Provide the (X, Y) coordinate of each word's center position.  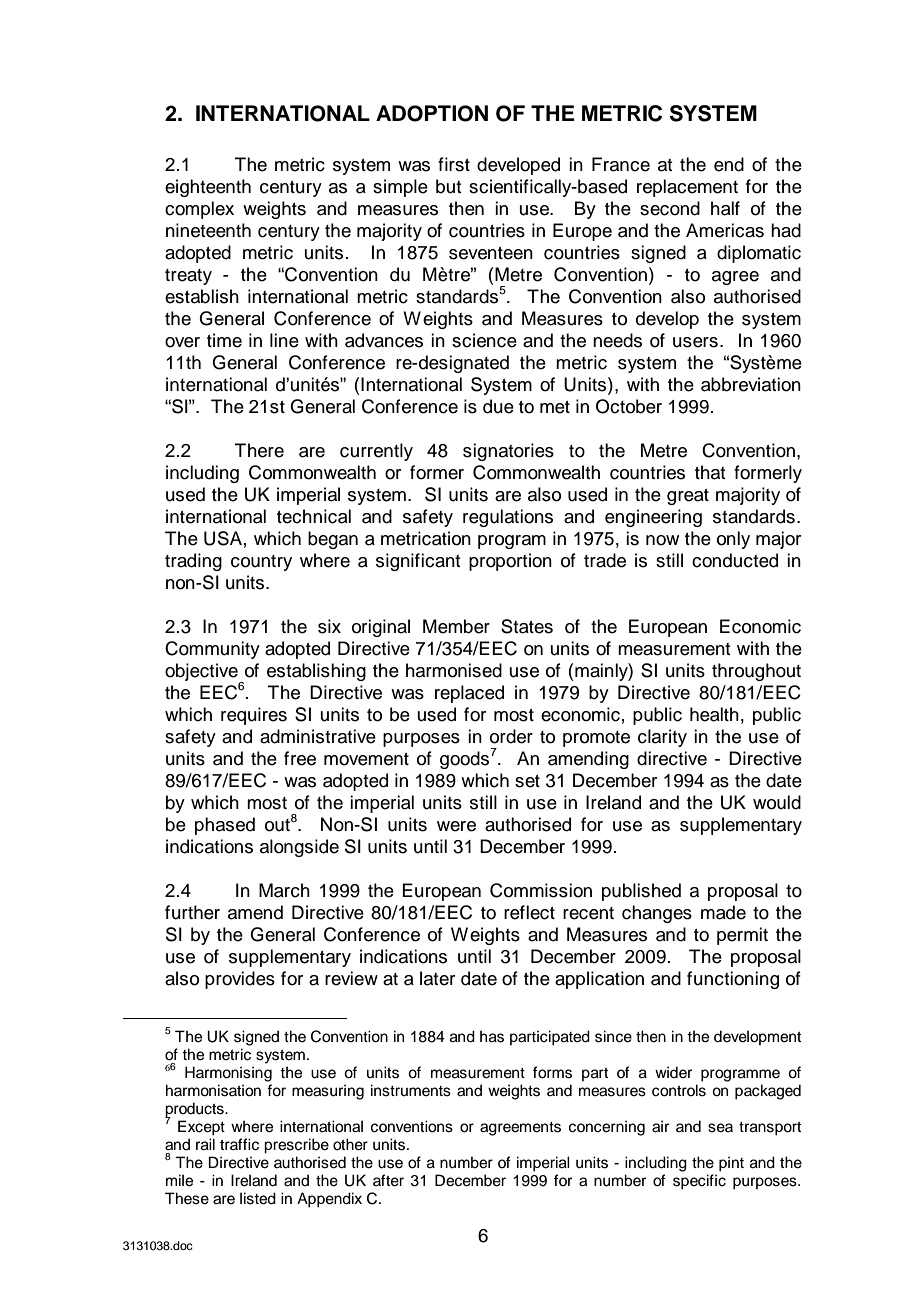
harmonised (454, 670)
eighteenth (208, 188)
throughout (756, 672)
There (259, 450)
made (723, 912)
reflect (529, 912)
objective (202, 673)
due (498, 406)
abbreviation (751, 384)
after (388, 1180)
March (284, 890)
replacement (687, 188)
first (454, 164)
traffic (239, 1144)
